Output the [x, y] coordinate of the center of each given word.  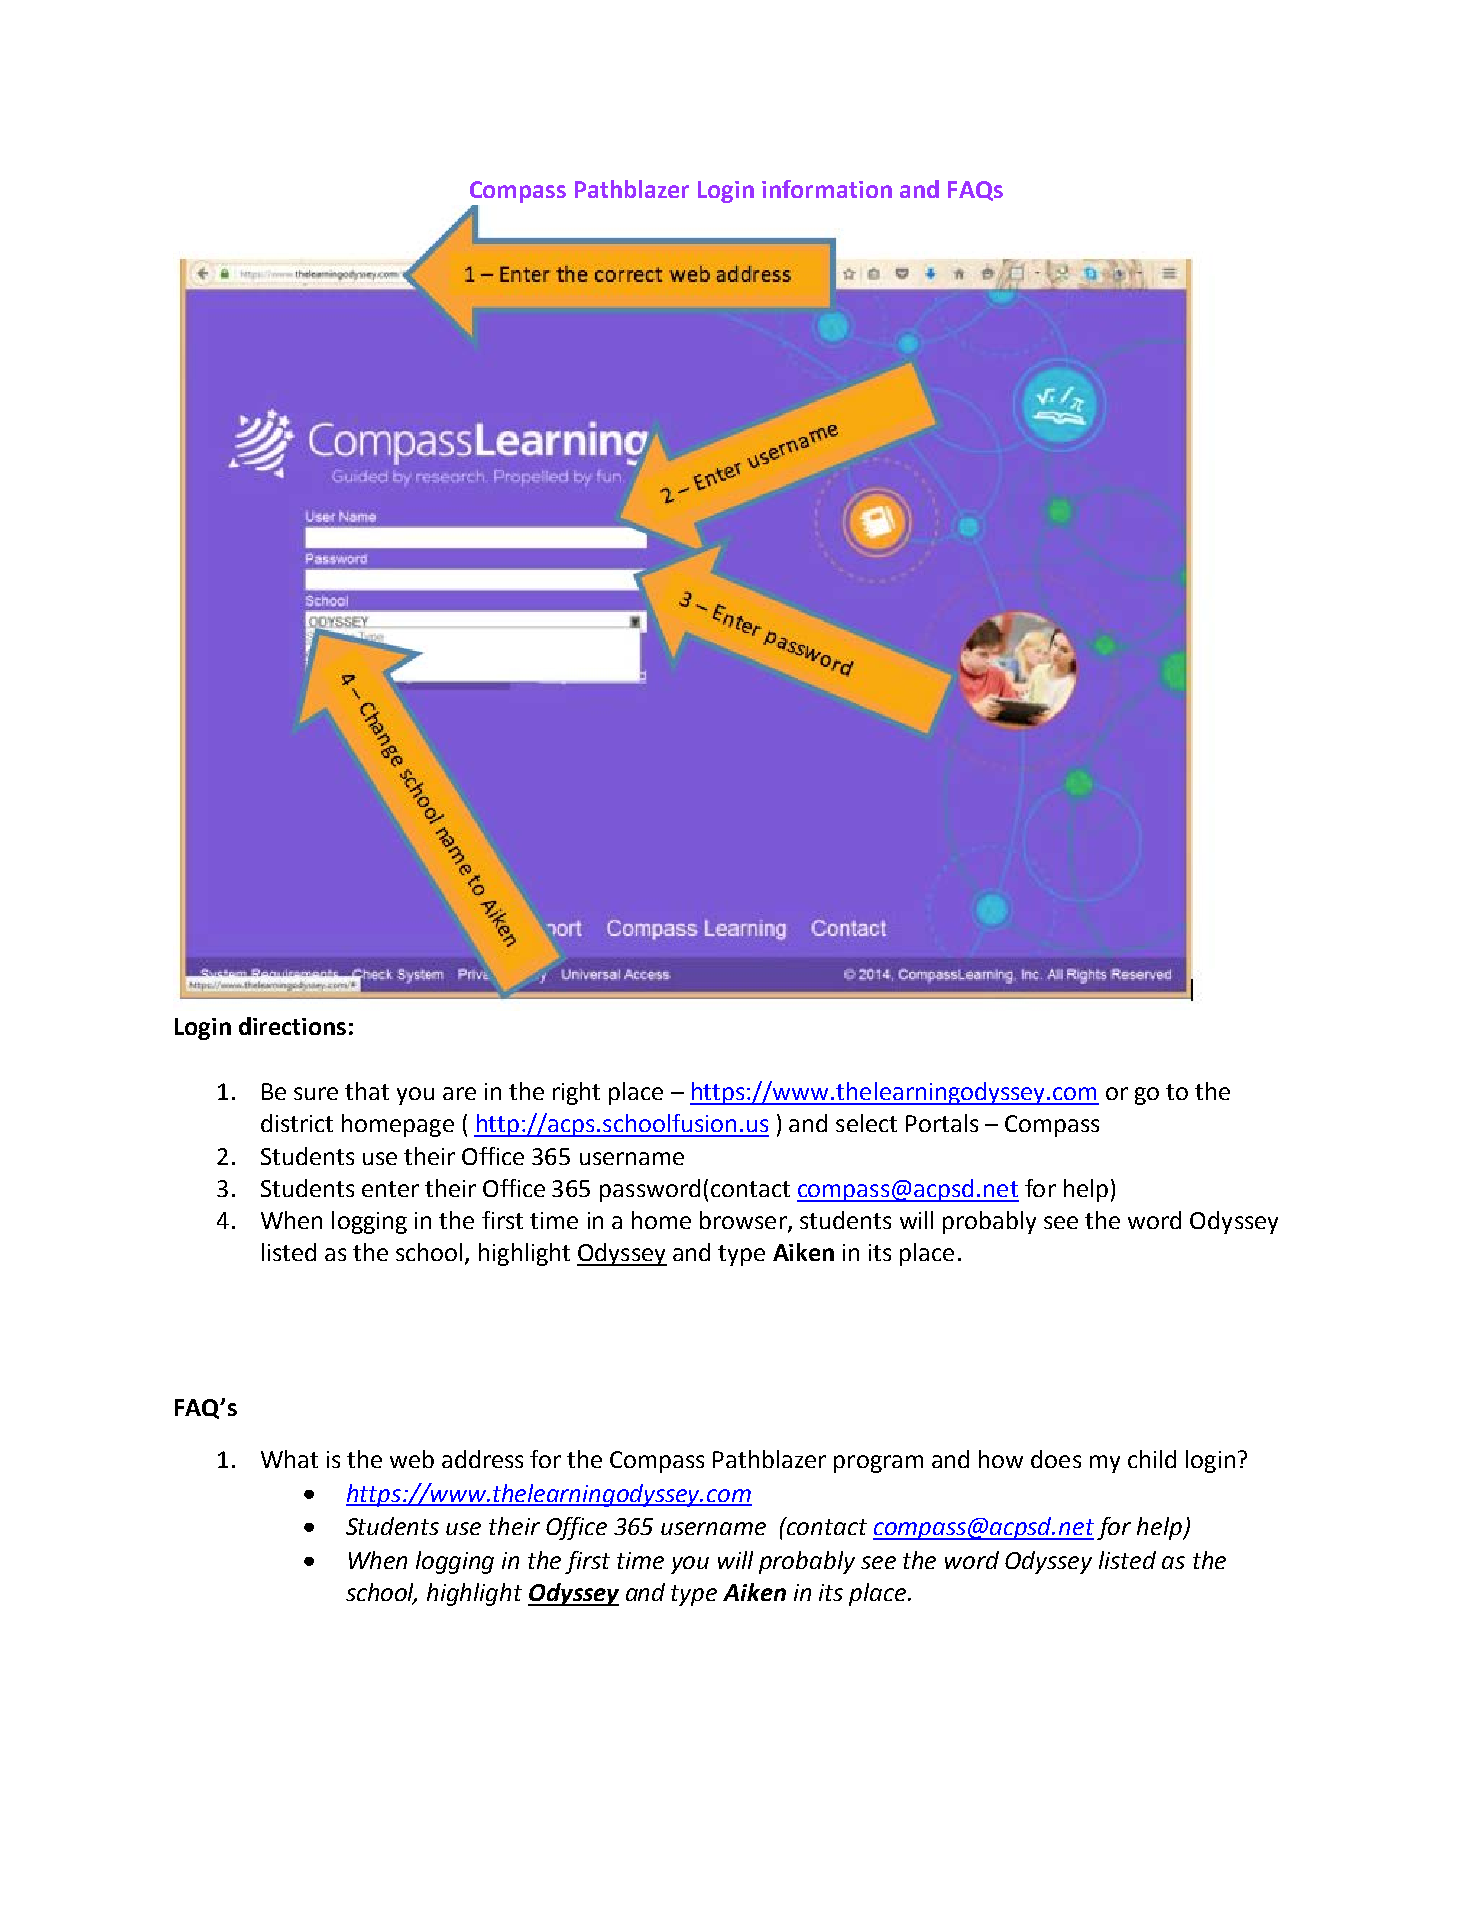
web [412, 1459]
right [576, 1093]
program [878, 1464]
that [367, 1091]
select [866, 1123]
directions [292, 1026]
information [827, 189]
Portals [942, 1123]
